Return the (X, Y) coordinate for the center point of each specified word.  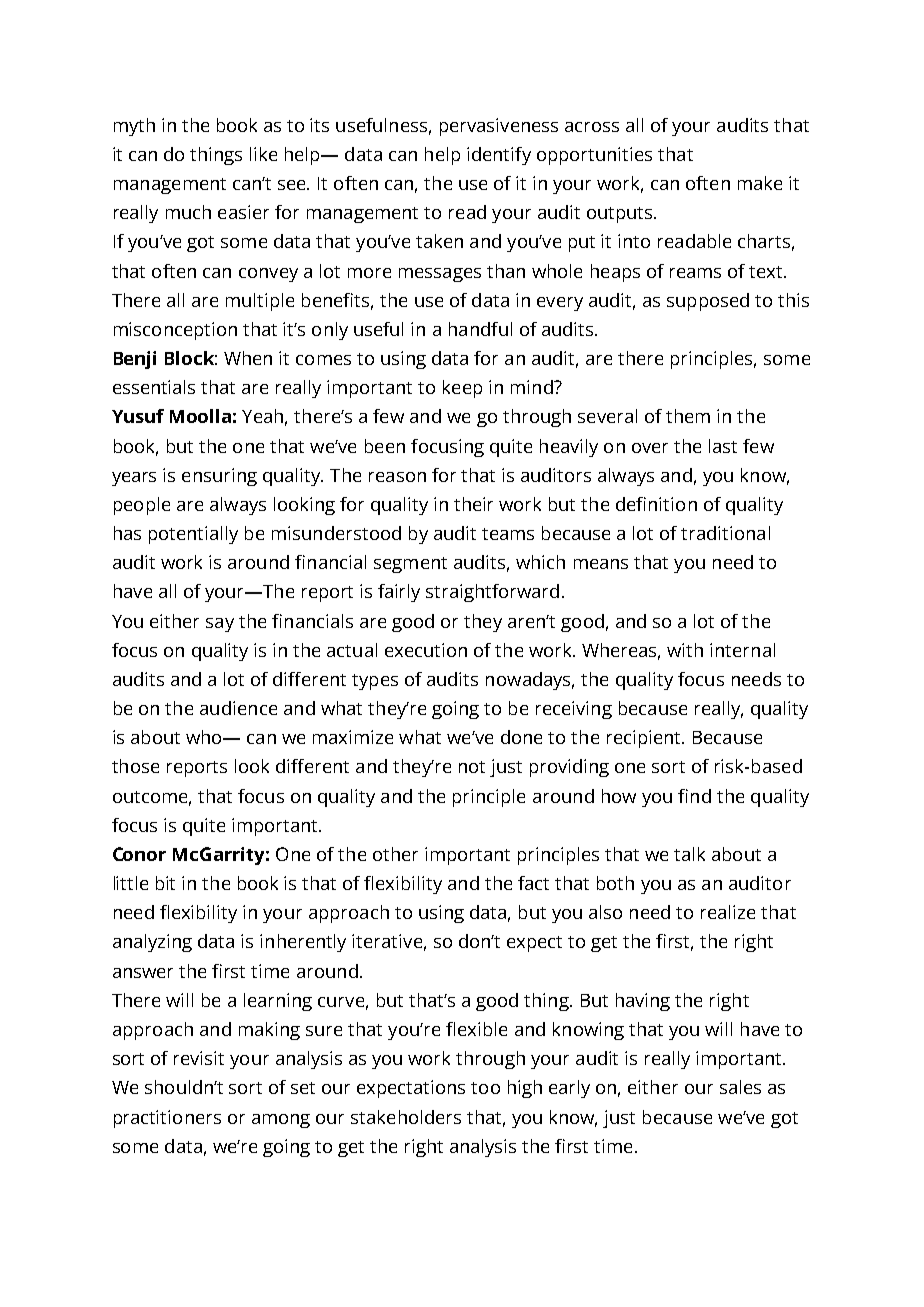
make (760, 183)
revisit (199, 1058)
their (473, 504)
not (472, 767)
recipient (645, 739)
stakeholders (406, 1117)
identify (499, 156)
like (263, 154)
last (723, 446)
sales (740, 1087)
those (135, 766)
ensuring (219, 477)
